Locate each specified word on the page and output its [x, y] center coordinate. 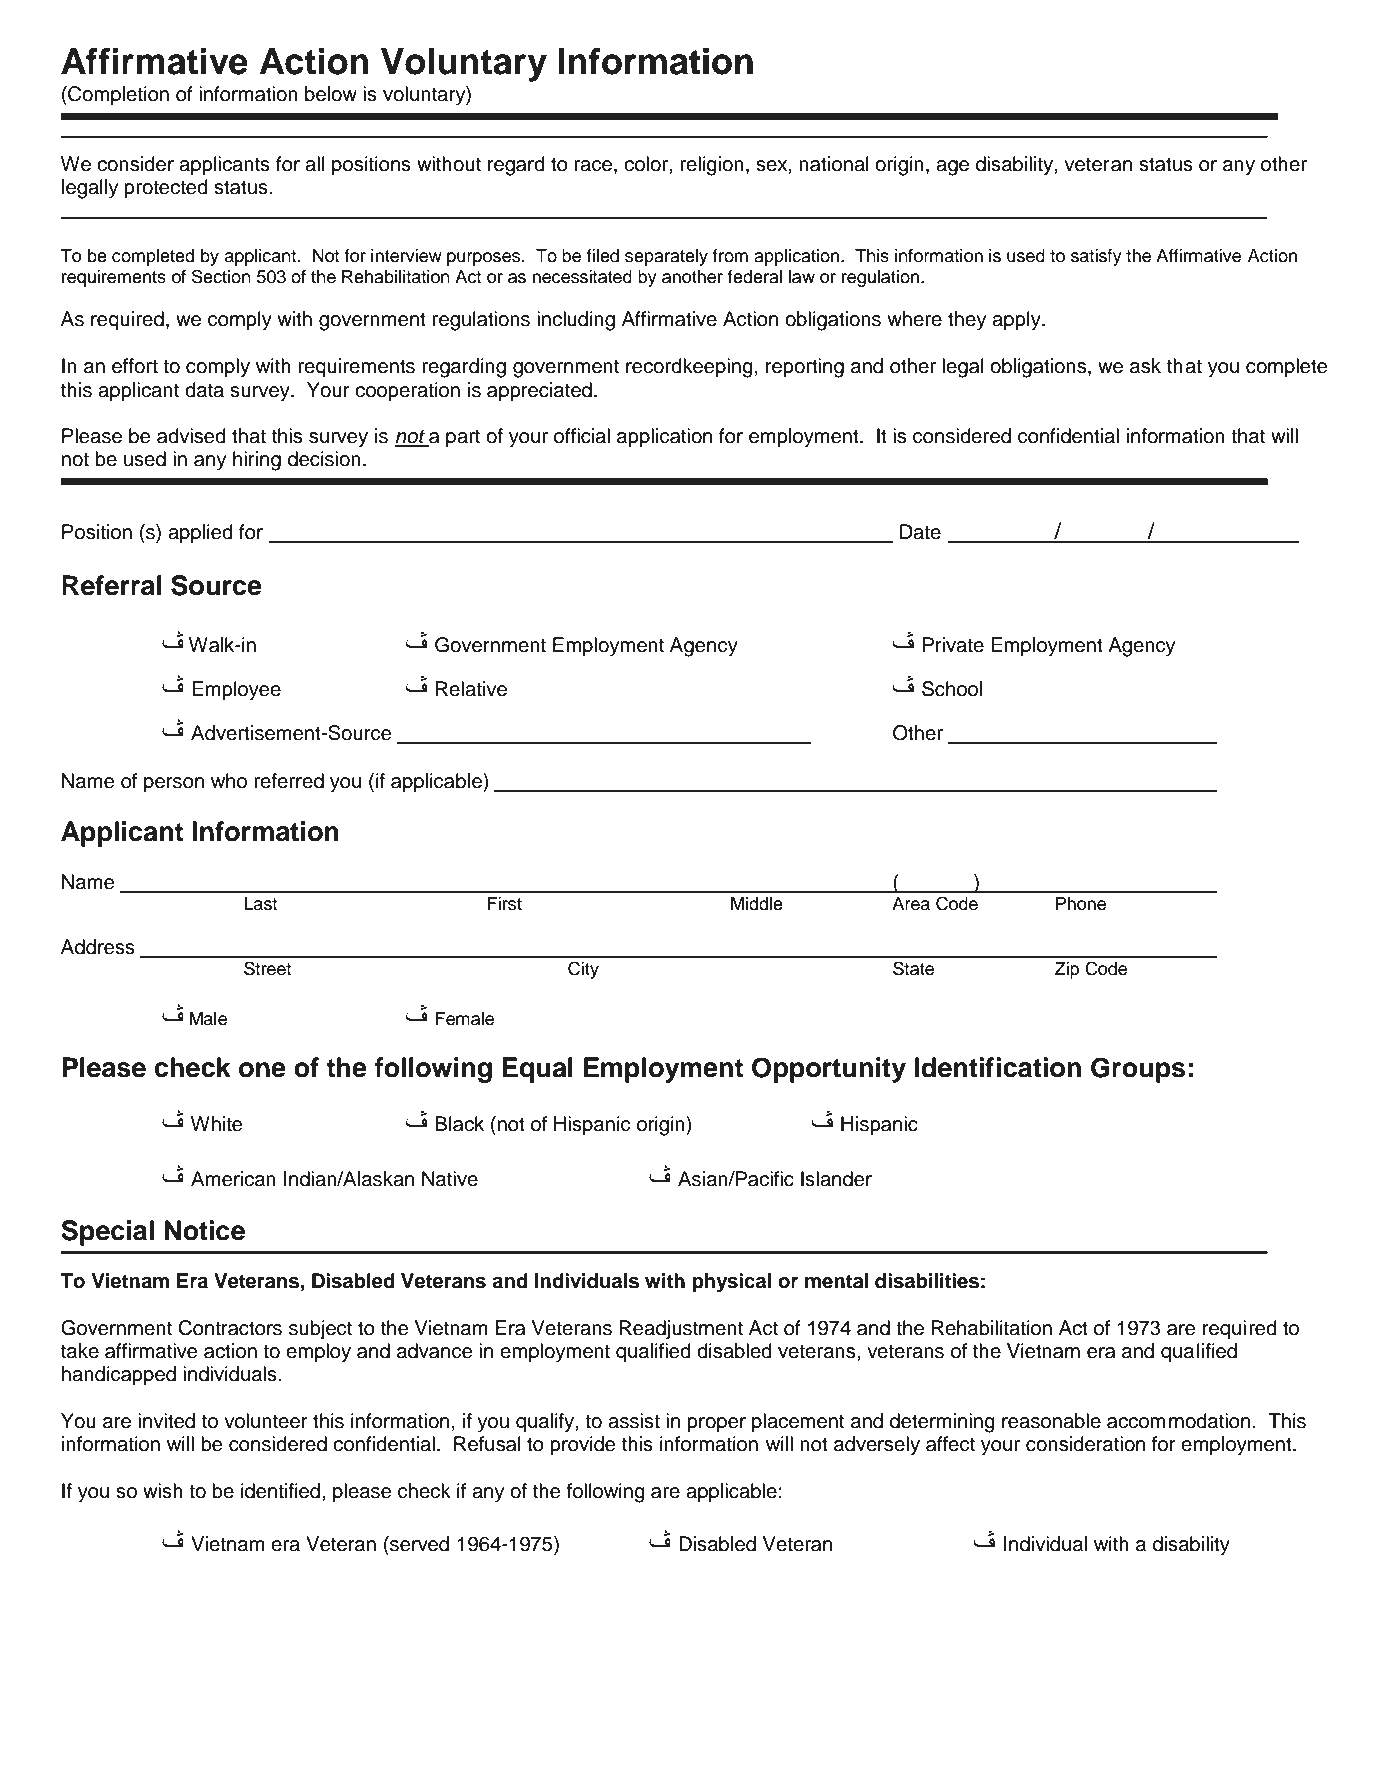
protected [166, 189]
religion [712, 166]
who [229, 781]
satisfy [1096, 257]
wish [163, 1491]
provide [583, 1446]
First [505, 904]
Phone [1081, 904]
